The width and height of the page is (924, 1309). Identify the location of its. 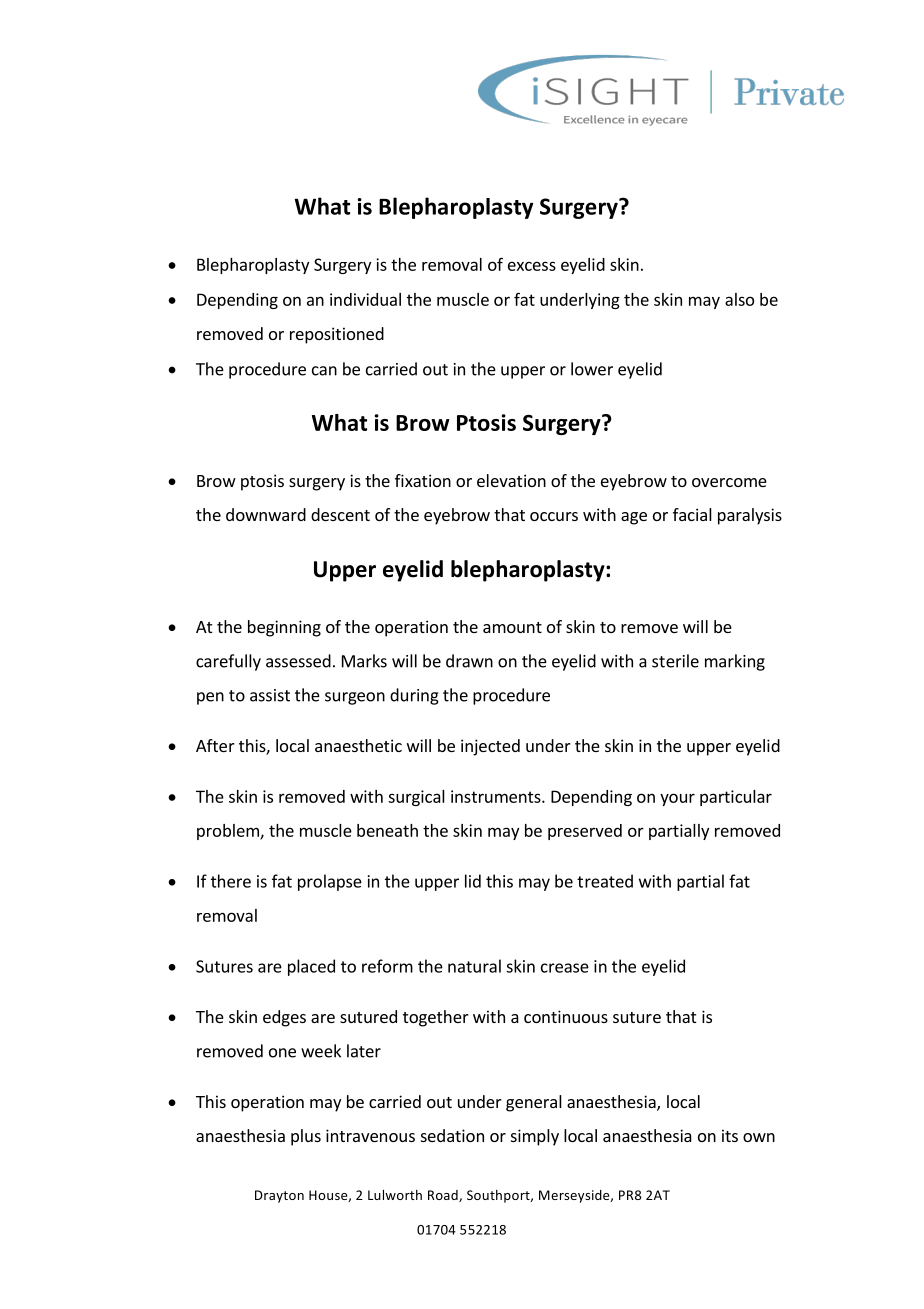
(730, 1135).
